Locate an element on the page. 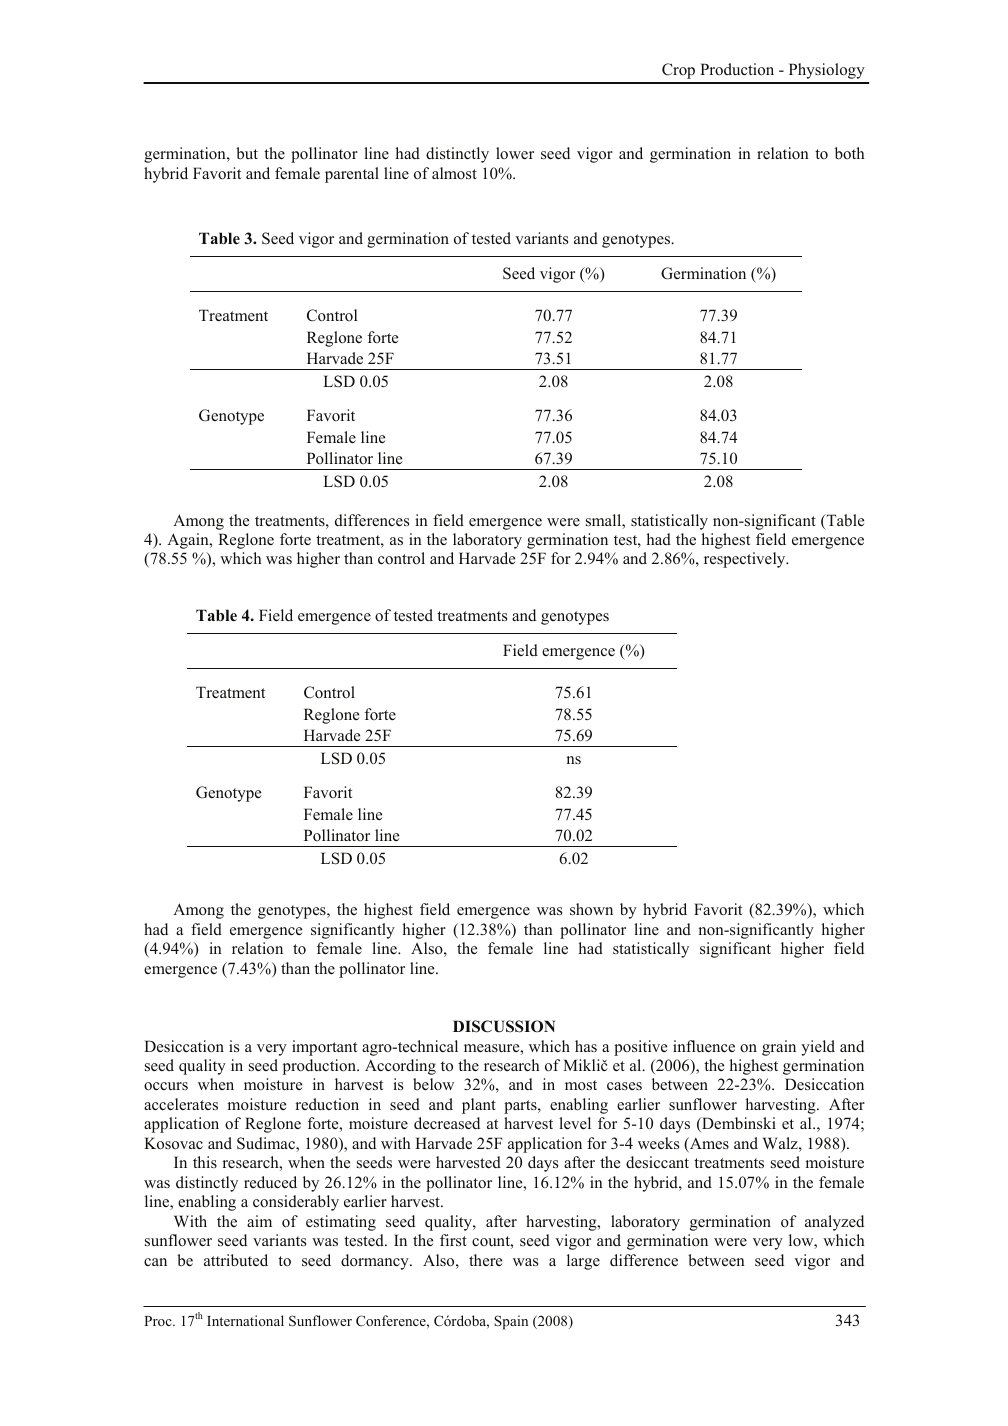  there is located at coordinates (485, 1260).
